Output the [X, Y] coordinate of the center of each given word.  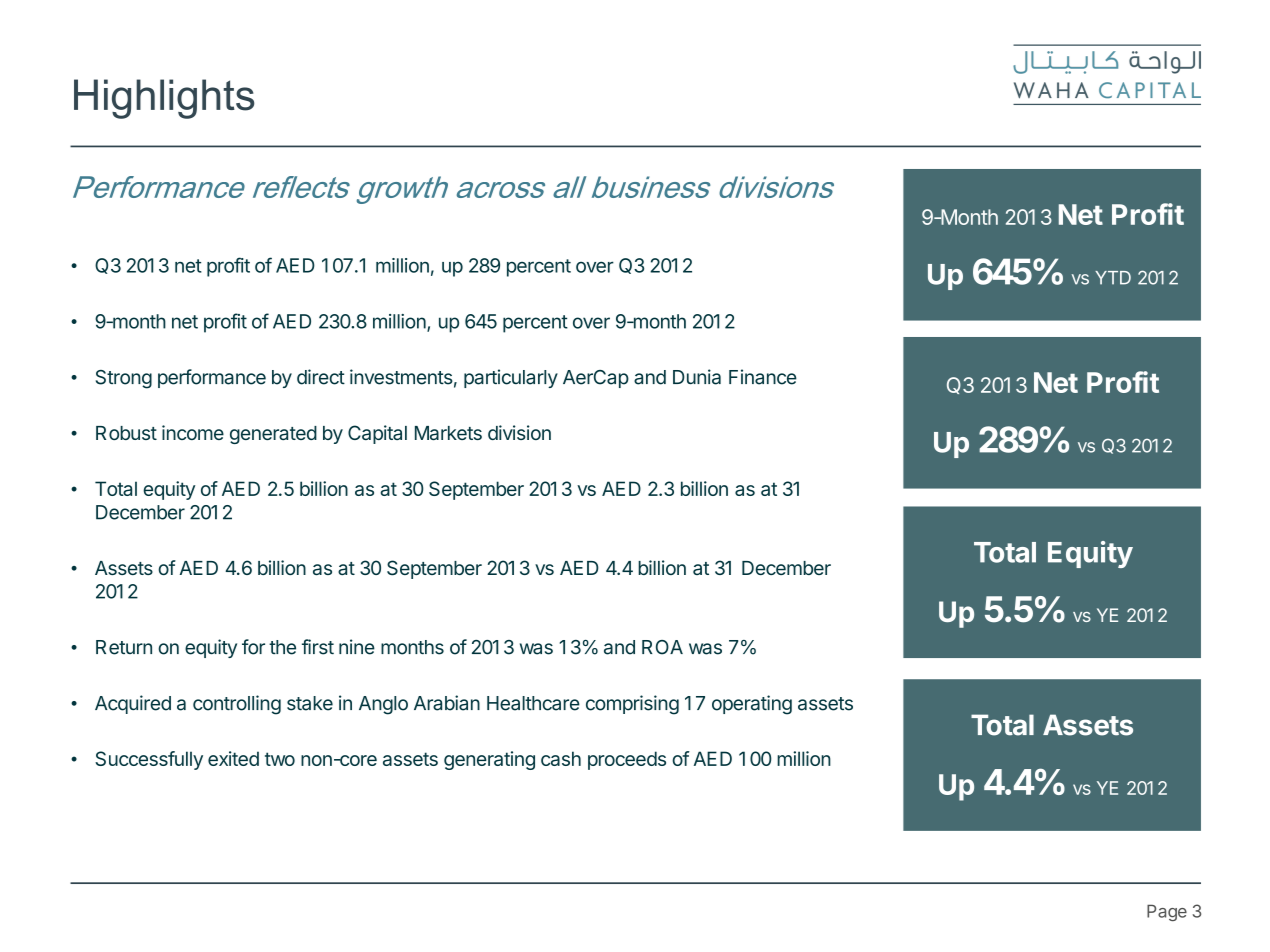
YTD [1113, 278]
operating [752, 705]
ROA [662, 647]
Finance [763, 377]
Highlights [164, 99]
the [282, 647]
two [280, 759]
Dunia [697, 377]
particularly [511, 378]
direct [321, 377]
